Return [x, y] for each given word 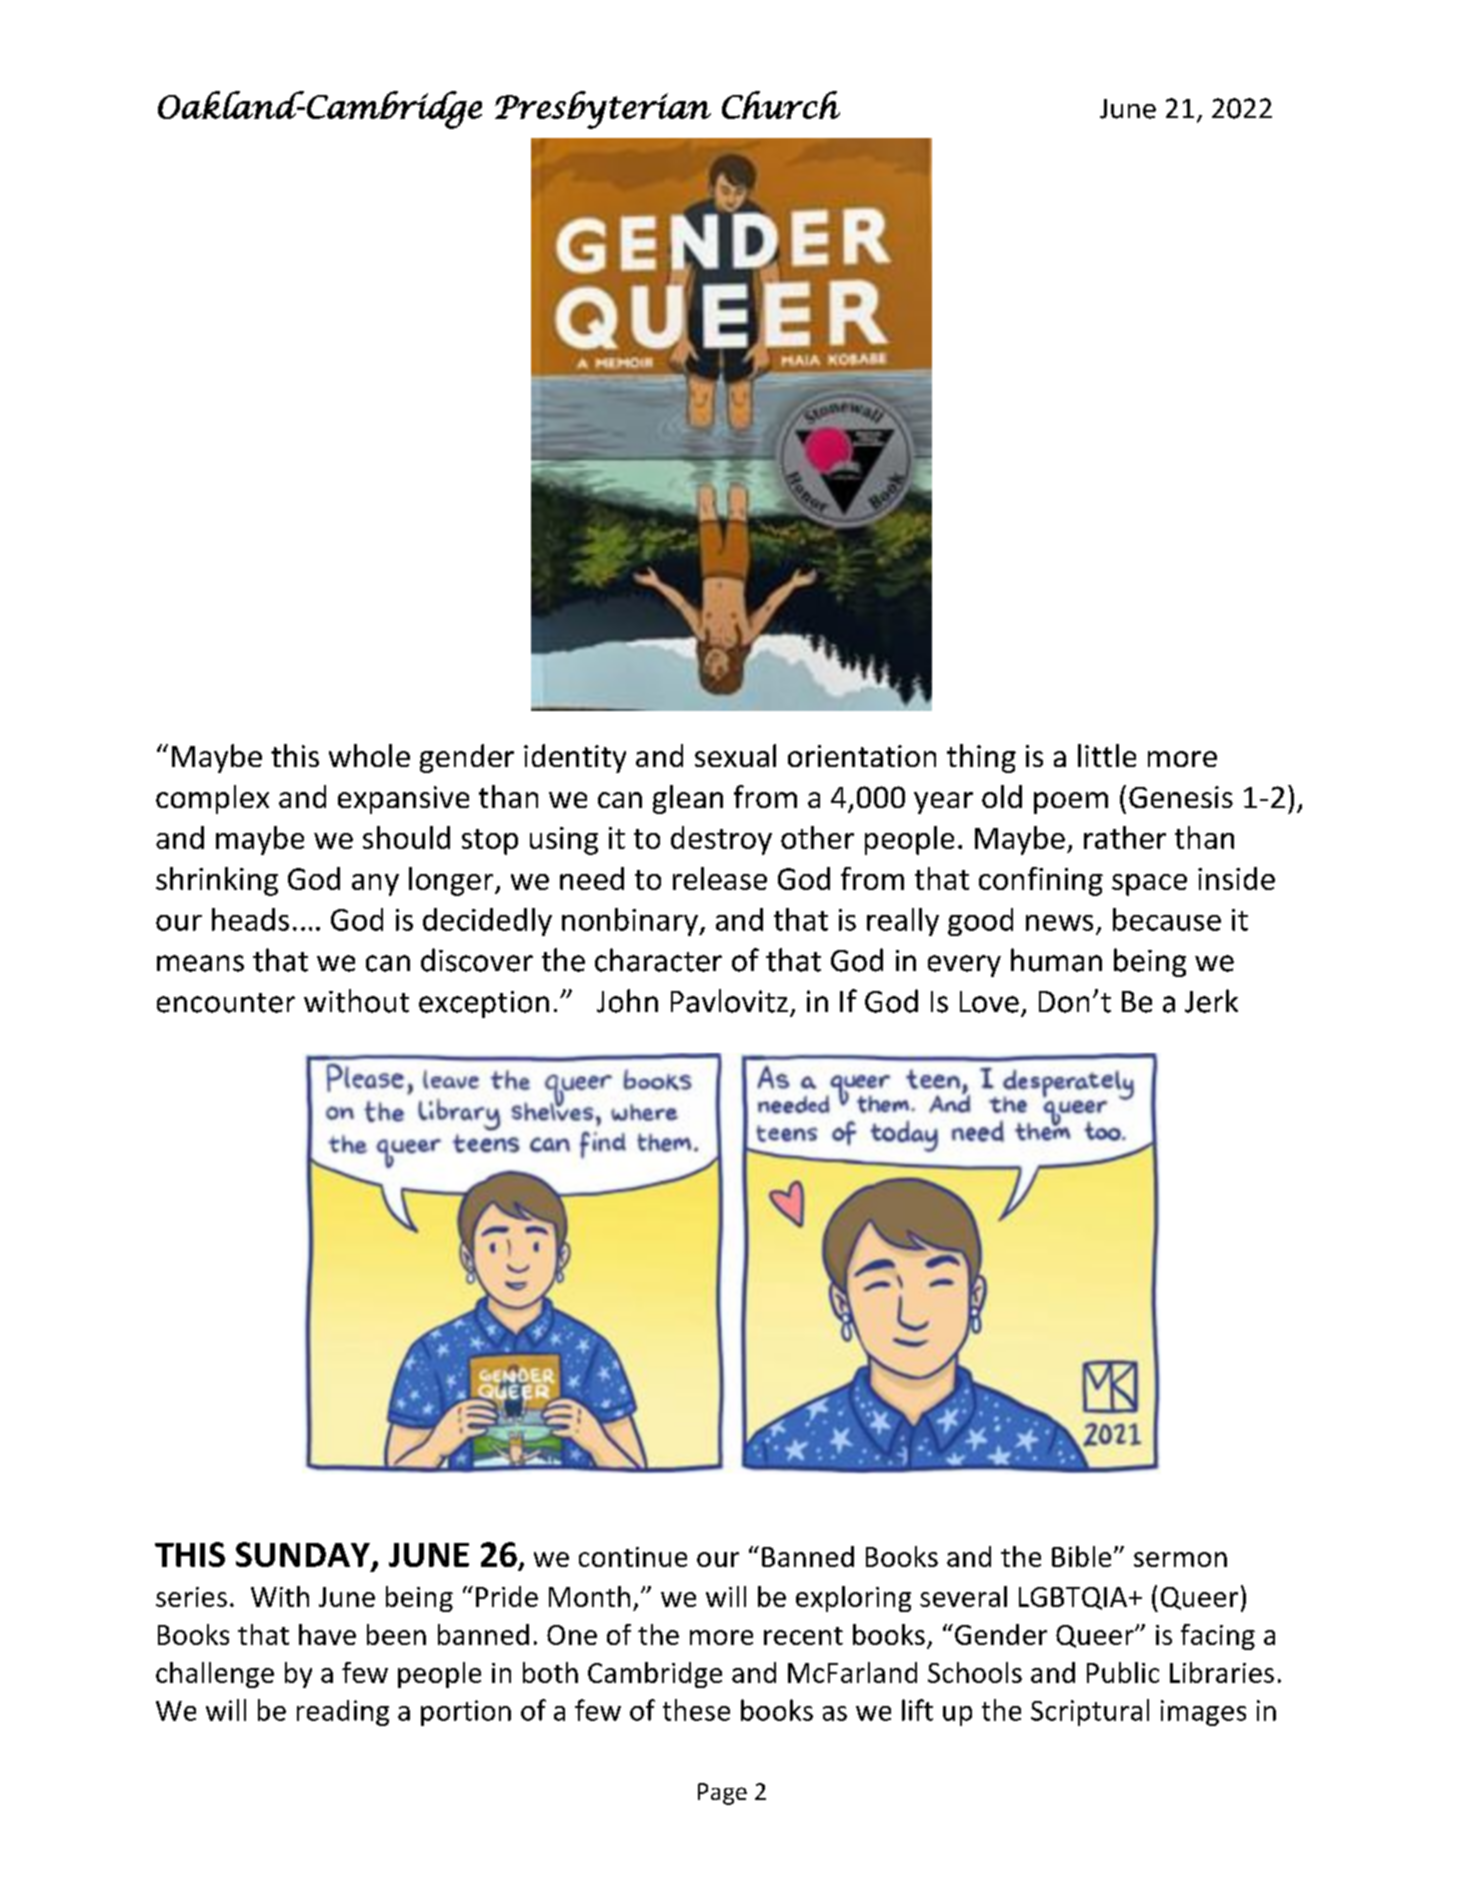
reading [343, 1713]
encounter [226, 1003]
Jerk [1211, 1001]
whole [369, 755]
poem [1071, 803]
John [627, 1001]
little [1107, 755]
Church [781, 105]
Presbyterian [603, 110]
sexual [735, 755]
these [696, 1710]
